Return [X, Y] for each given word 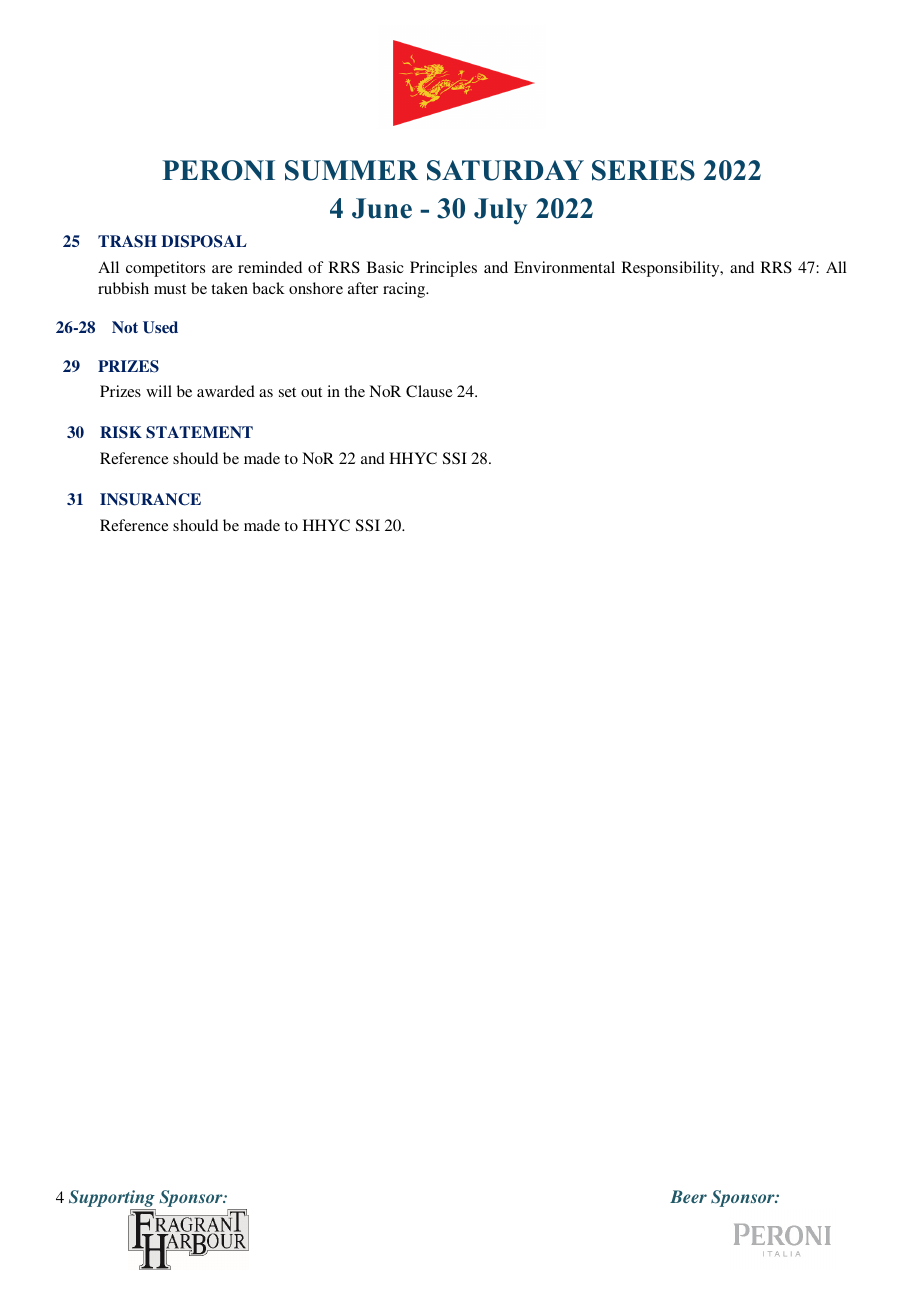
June [382, 208]
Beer [688, 1196]
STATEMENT [199, 432]
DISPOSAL [204, 241]
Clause [429, 391]
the [354, 391]
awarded [226, 391]
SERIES [643, 170]
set [287, 392]
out [311, 392]
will [159, 391]
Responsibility [672, 269]
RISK [121, 432]
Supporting [112, 1200]
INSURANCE [150, 499]
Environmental [564, 267]
